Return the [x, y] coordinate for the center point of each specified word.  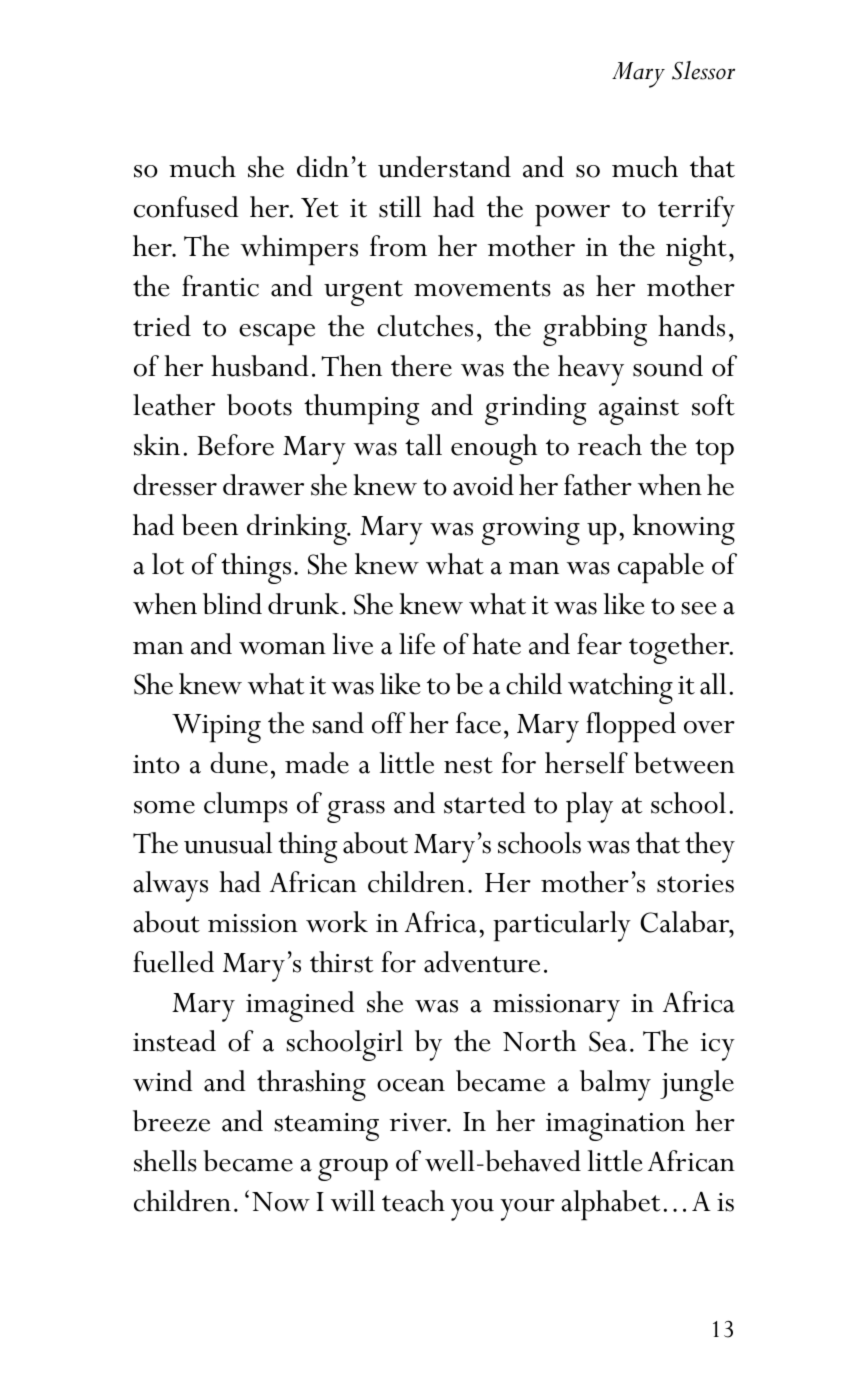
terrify [696, 211]
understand [444, 167]
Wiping [216, 728]
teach [413, 1201]
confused [186, 207]
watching [620, 688]
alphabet [611, 1205]
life [417, 644]
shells [165, 1161]
